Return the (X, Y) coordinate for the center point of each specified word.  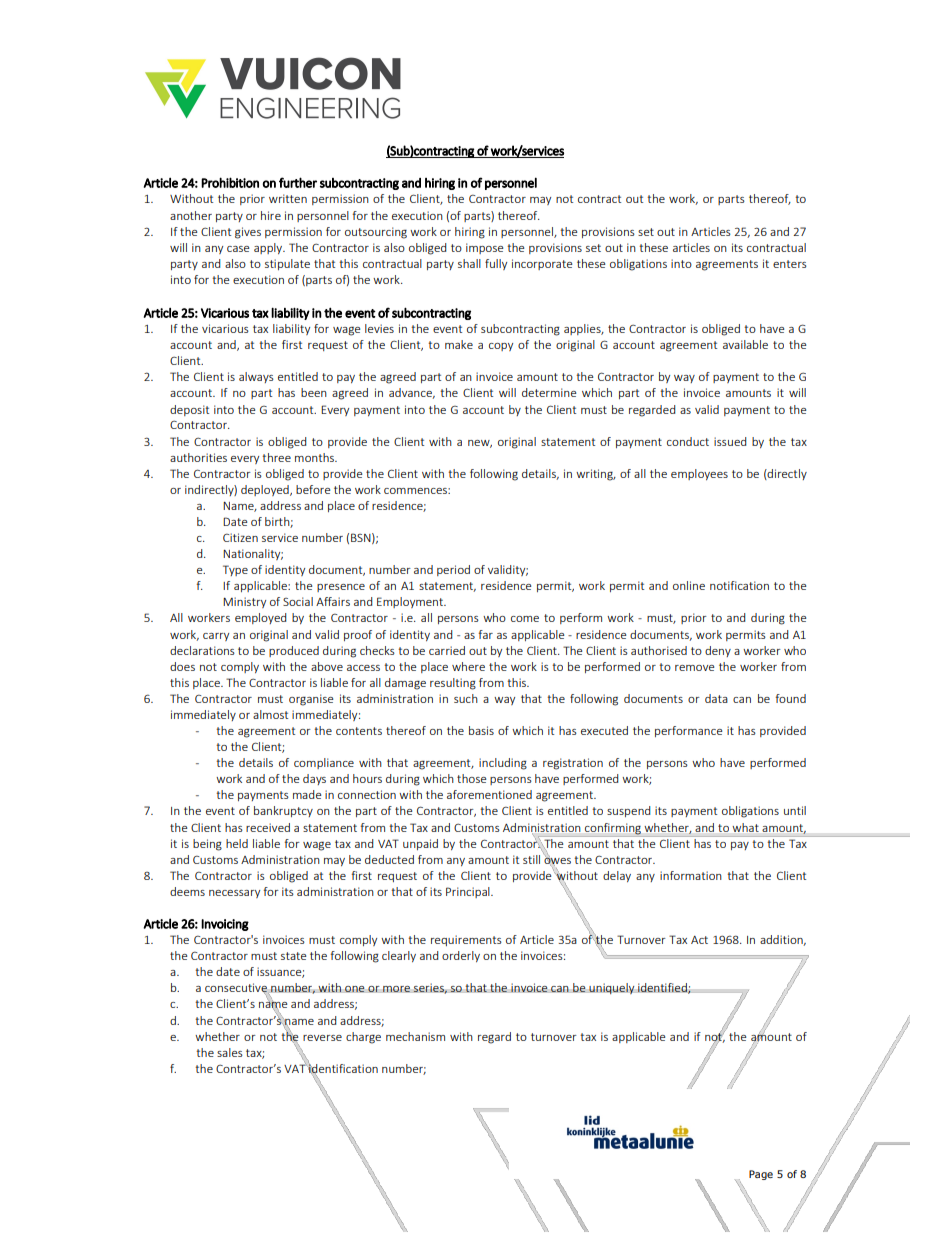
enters (790, 264)
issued (730, 441)
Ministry (244, 602)
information (691, 875)
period (453, 570)
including (503, 764)
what (746, 827)
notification (739, 585)
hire (271, 215)
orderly (461, 956)
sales (230, 1052)
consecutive (237, 989)
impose (485, 248)
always (256, 377)
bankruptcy (283, 811)
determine (549, 392)
